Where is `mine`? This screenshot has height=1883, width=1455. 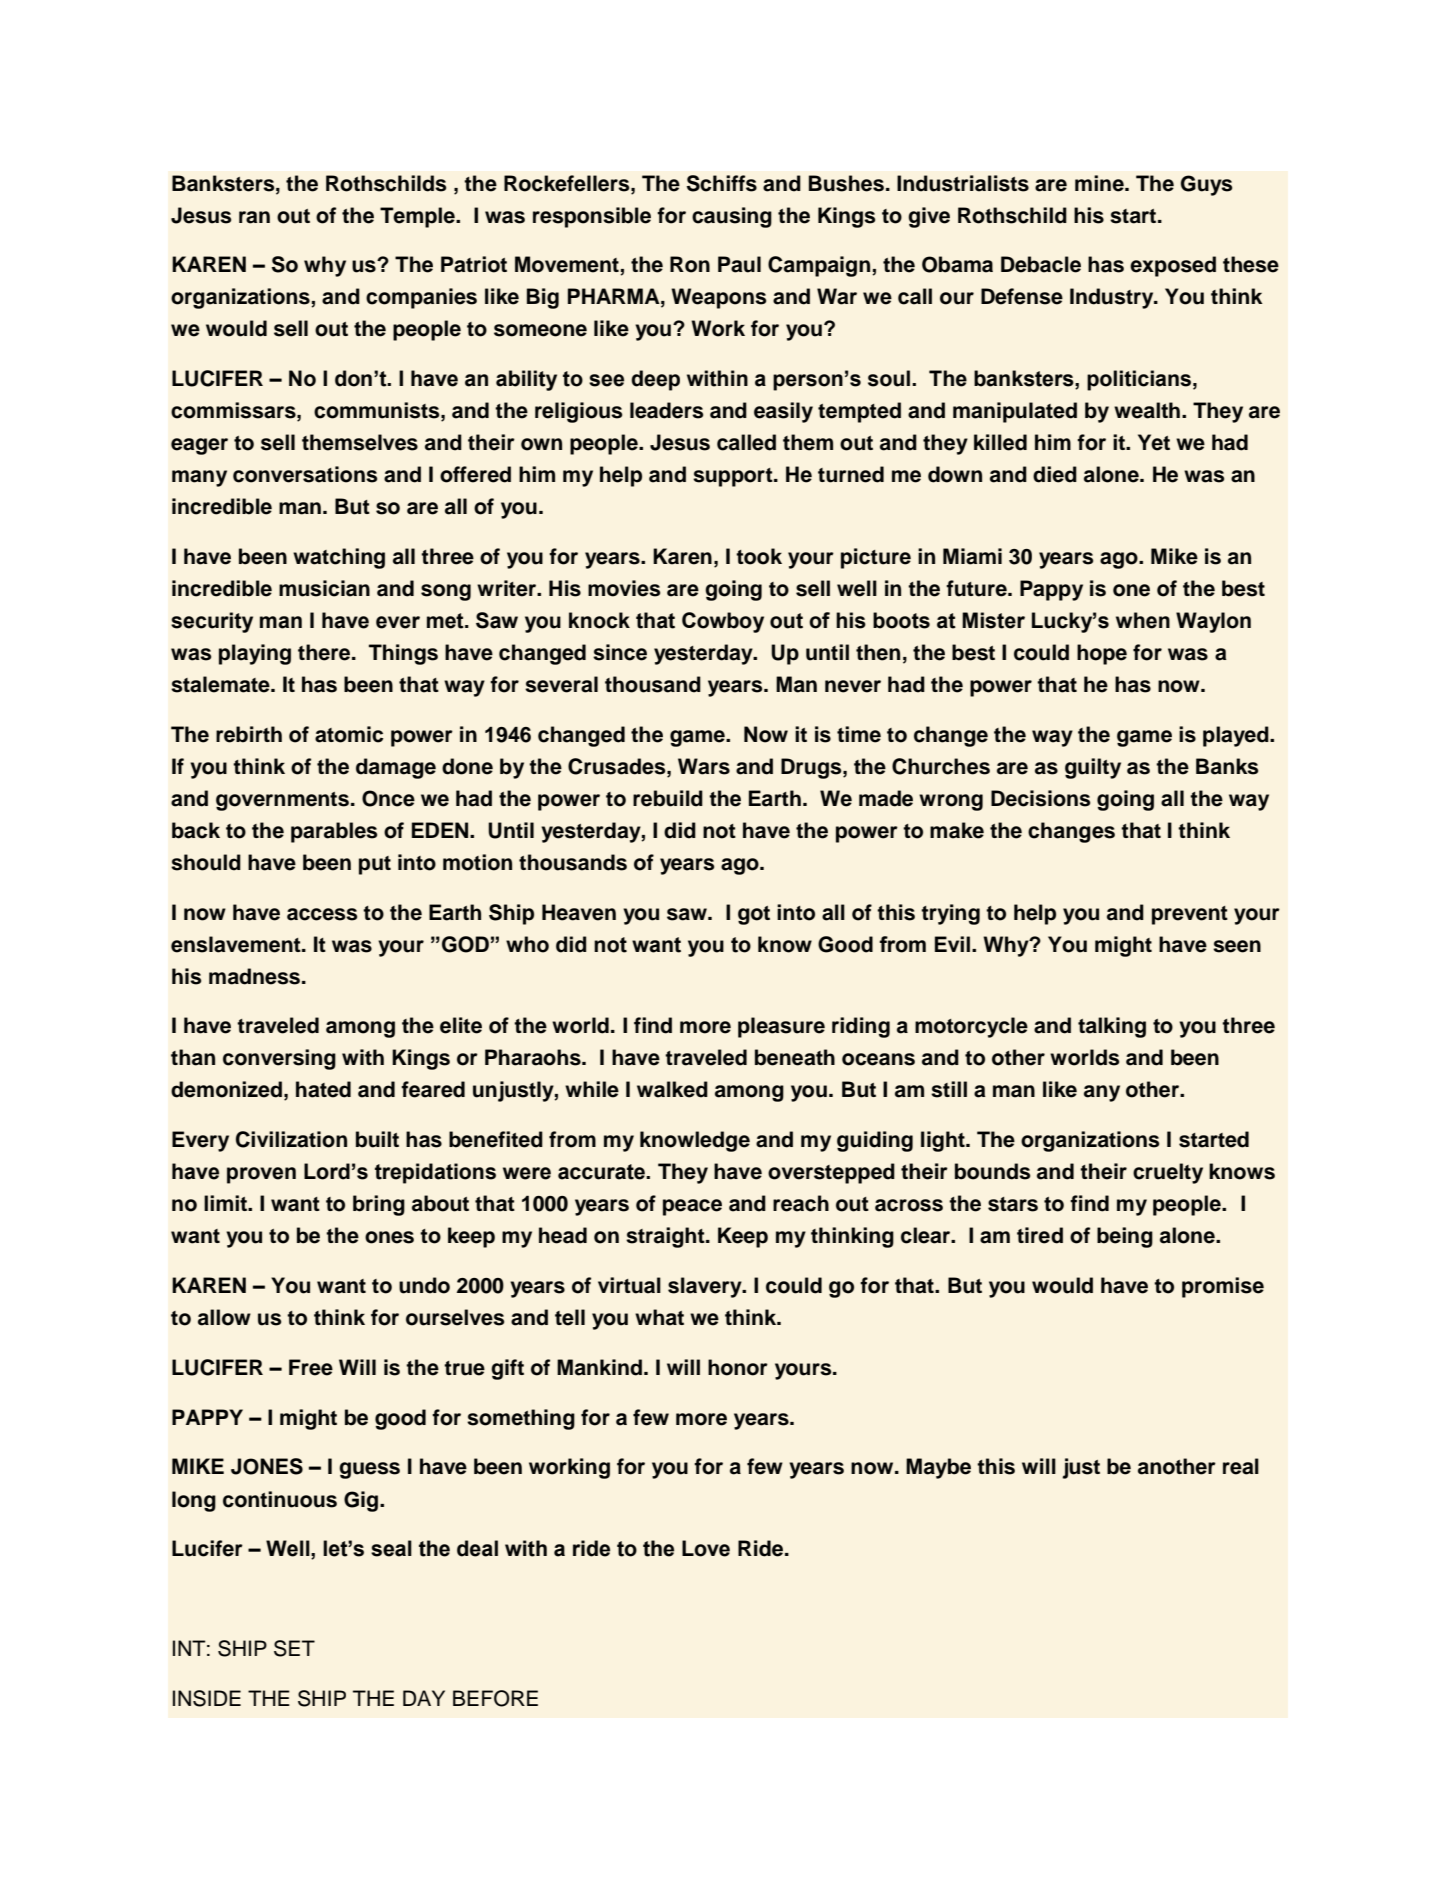
mine is located at coordinates (1100, 183).
